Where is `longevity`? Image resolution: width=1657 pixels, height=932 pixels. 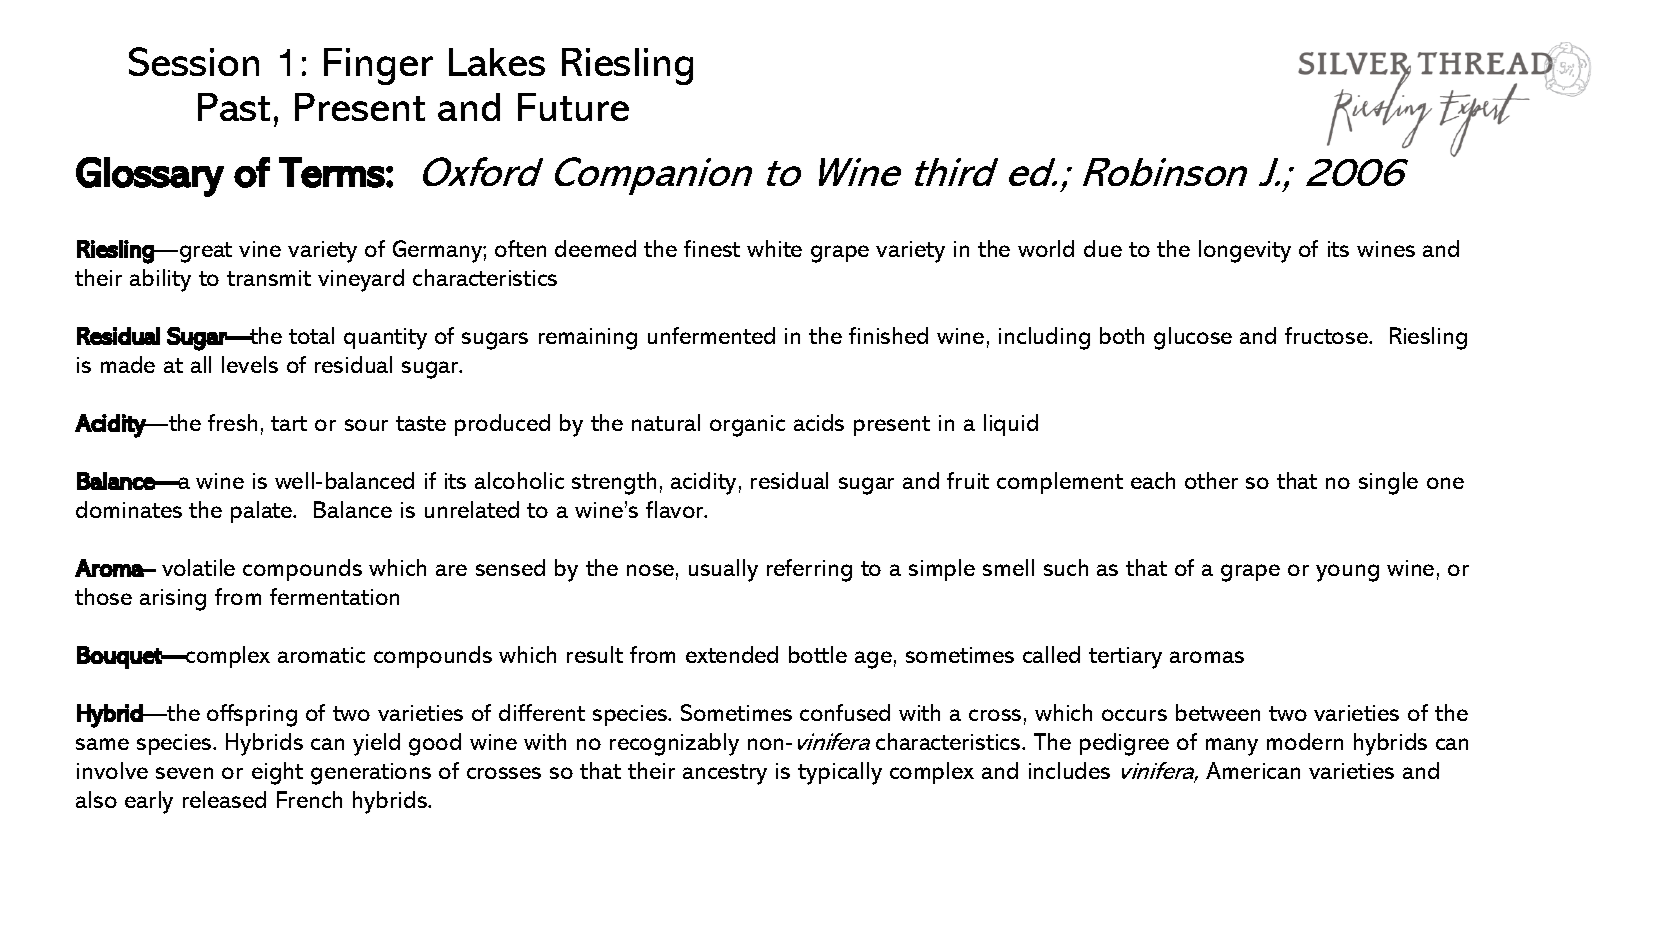 longevity is located at coordinates (1245, 251).
